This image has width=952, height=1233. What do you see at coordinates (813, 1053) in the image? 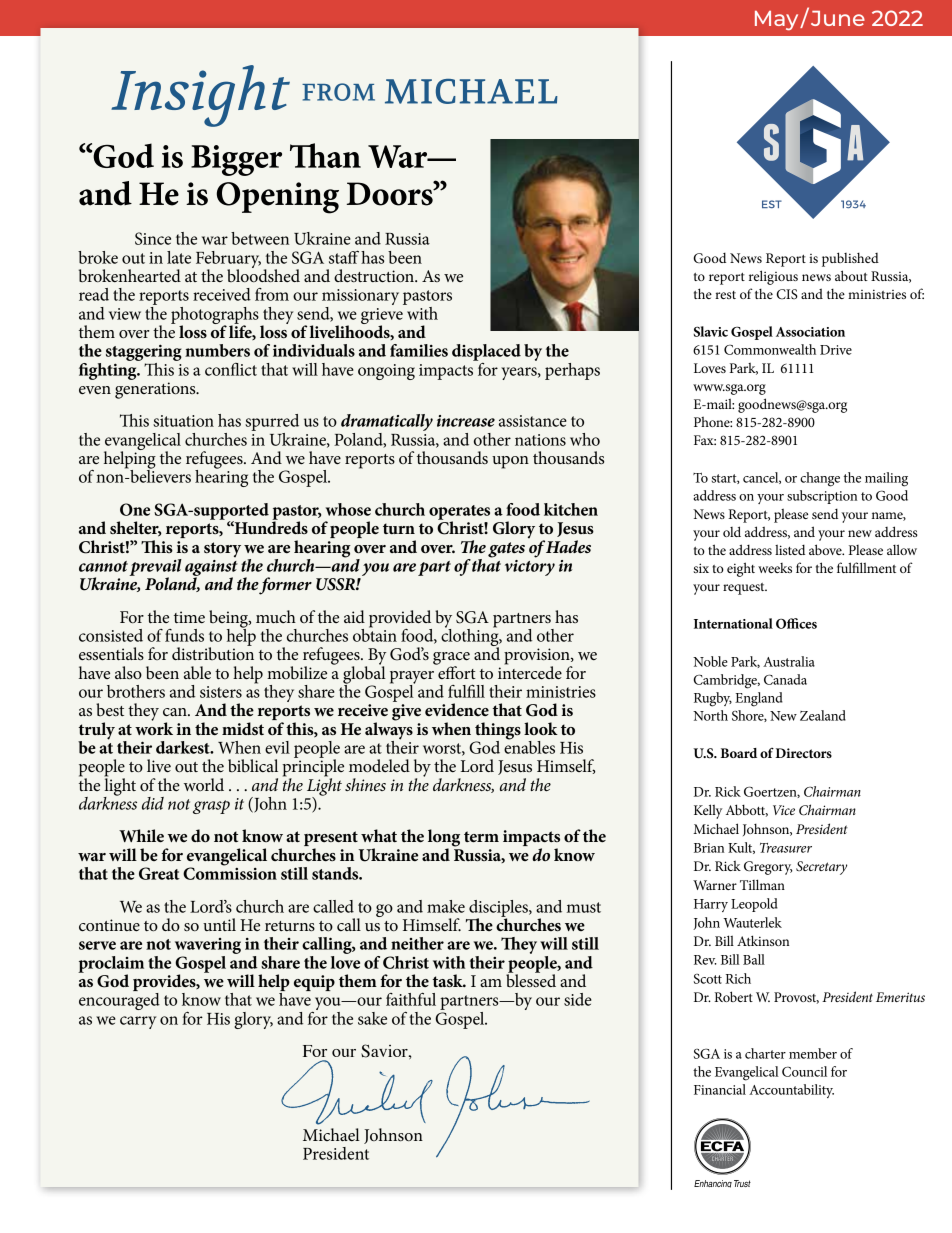
I see `member` at bounding box center [813, 1053].
